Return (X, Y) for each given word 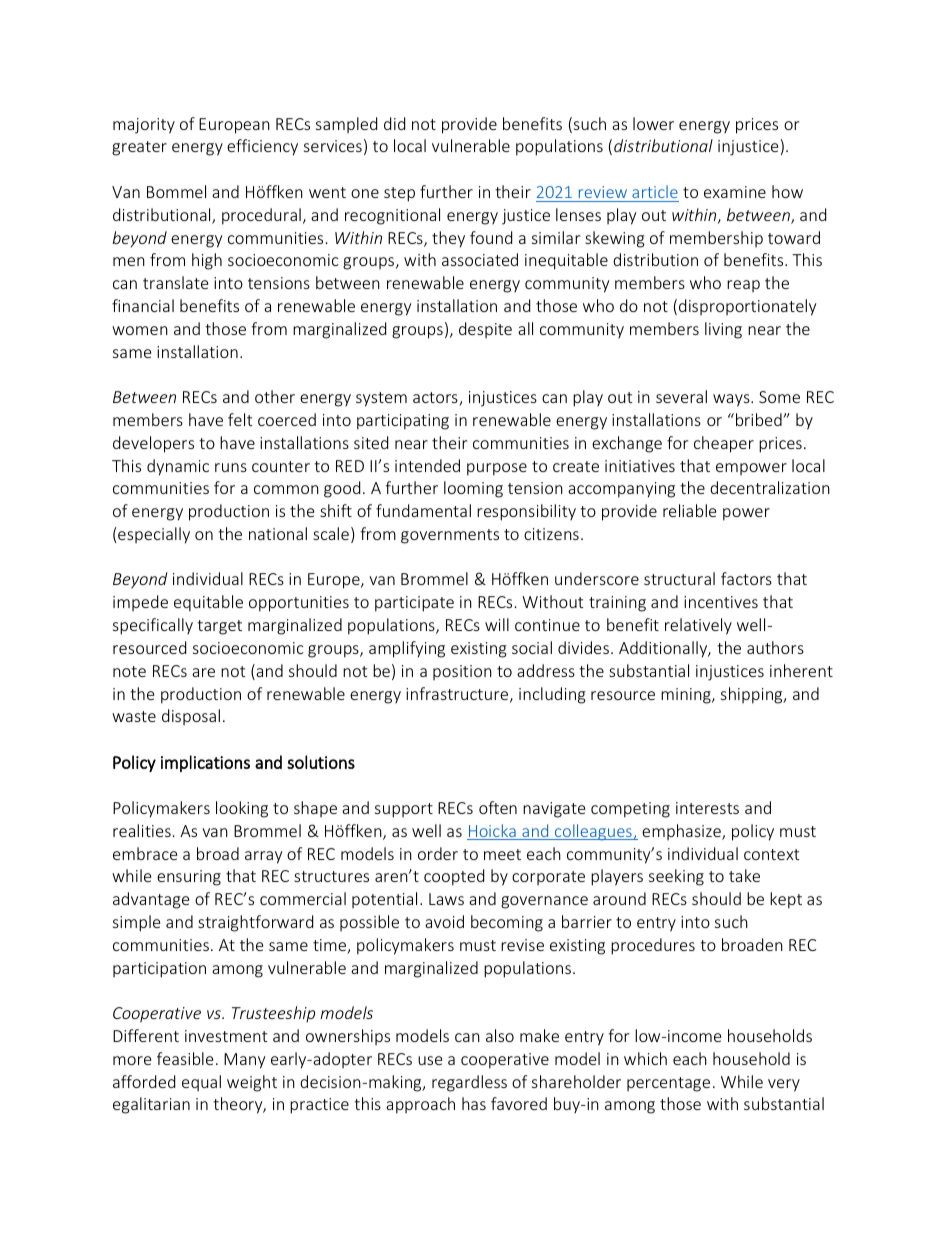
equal (201, 1083)
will (497, 624)
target (219, 627)
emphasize (682, 832)
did (394, 123)
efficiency (262, 147)
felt (240, 419)
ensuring (189, 878)
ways (732, 400)
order (438, 853)
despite (485, 330)
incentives (721, 602)
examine (735, 192)
